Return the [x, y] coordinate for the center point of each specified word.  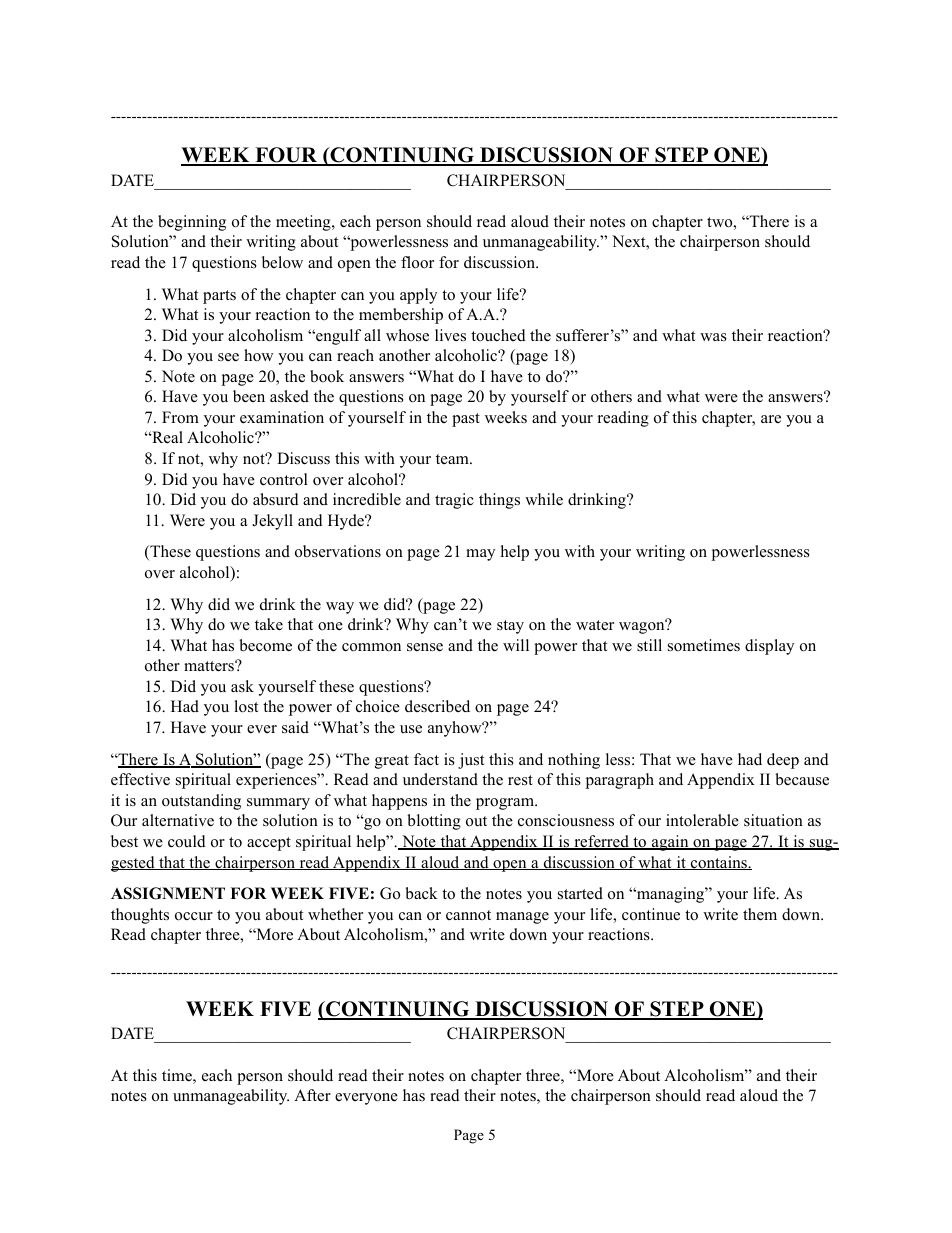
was [713, 337]
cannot [468, 915]
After [312, 1095]
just [471, 761]
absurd [276, 499]
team [453, 459]
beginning [192, 223]
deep [783, 761]
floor [417, 262]
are [771, 419]
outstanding [201, 802]
